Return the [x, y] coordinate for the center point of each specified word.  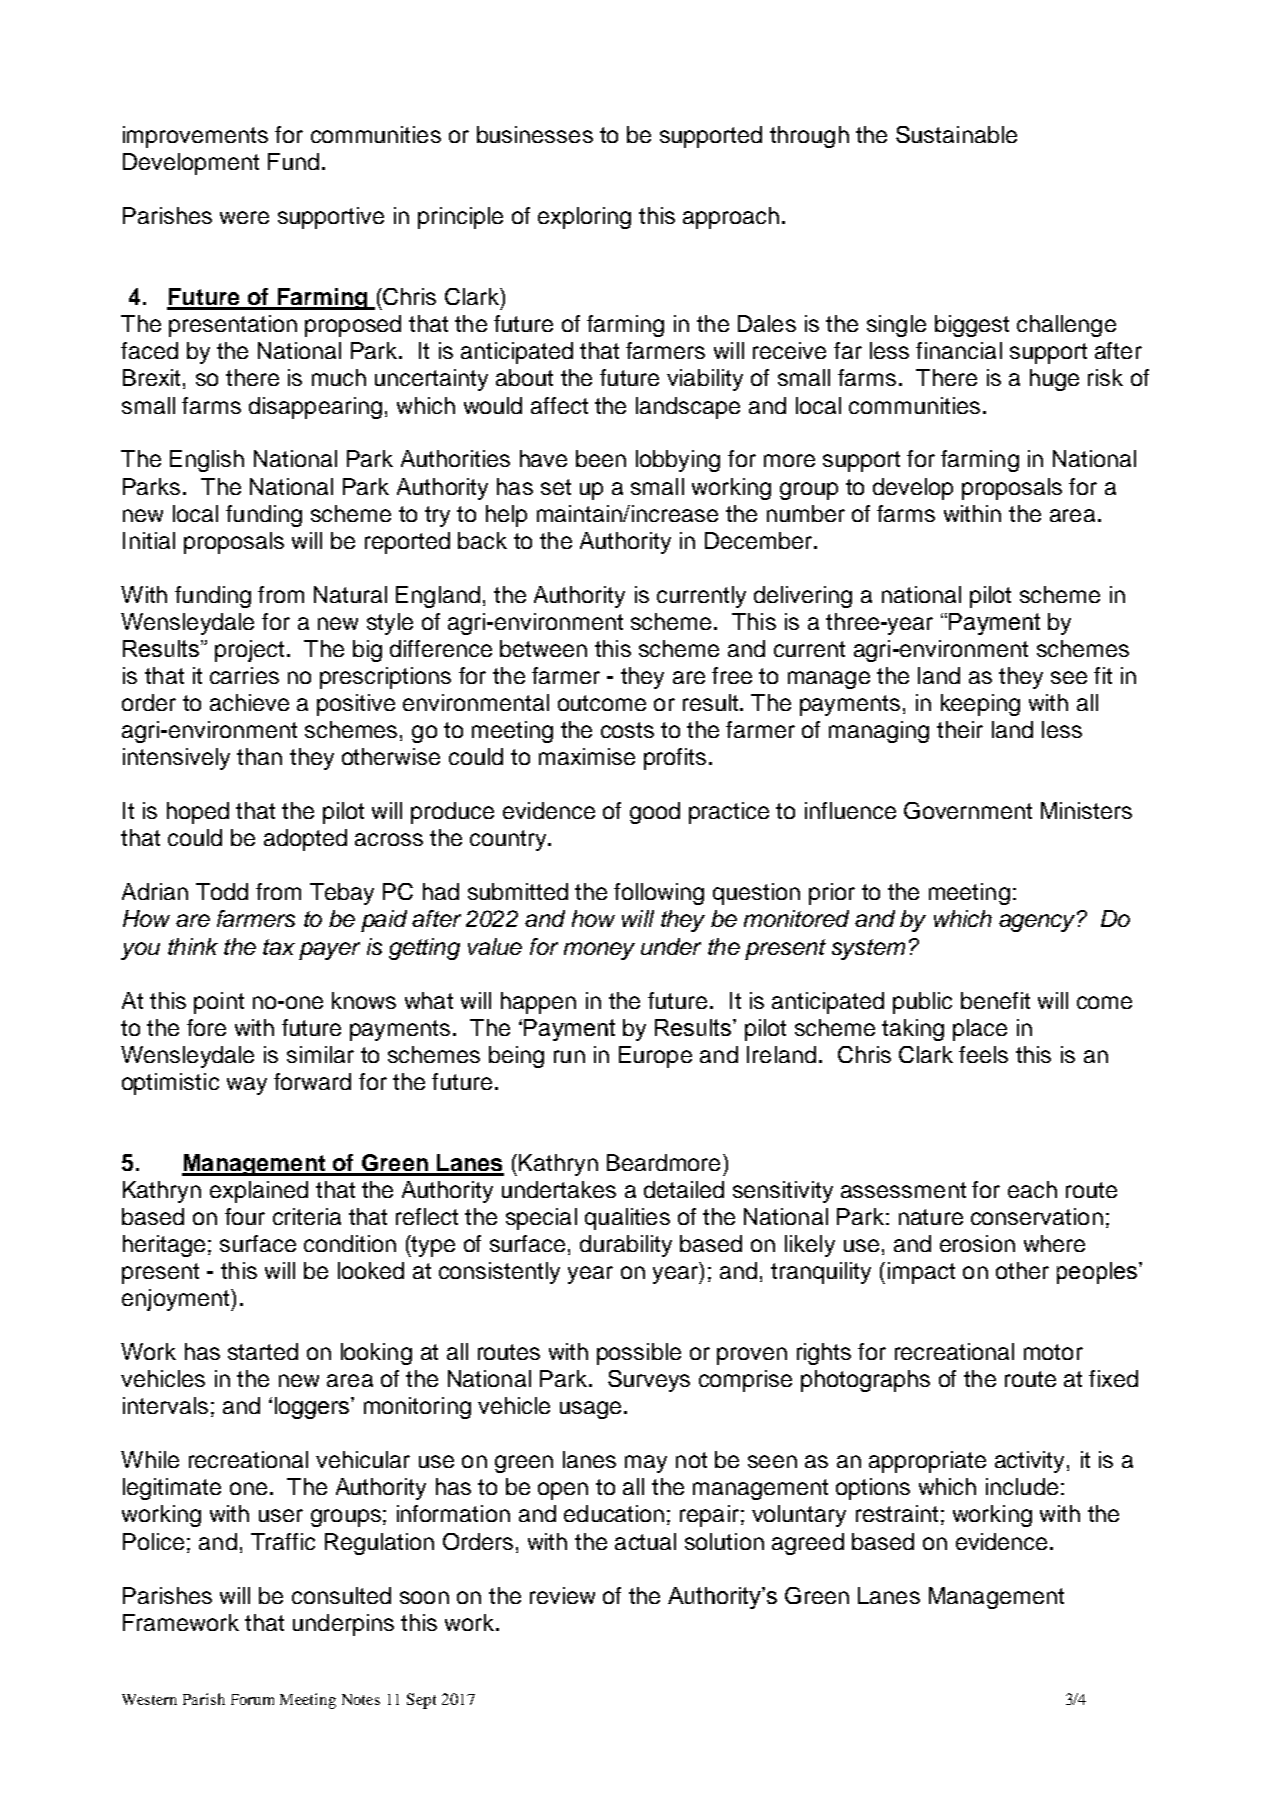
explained [259, 1192]
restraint [897, 1513]
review [562, 1595]
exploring [584, 218]
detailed [684, 1189]
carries [244, 675]
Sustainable [956, 134]
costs [627, 730]
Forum [252, 1699]
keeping [980, 705]
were [244, 217]
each [1032, 1189]
